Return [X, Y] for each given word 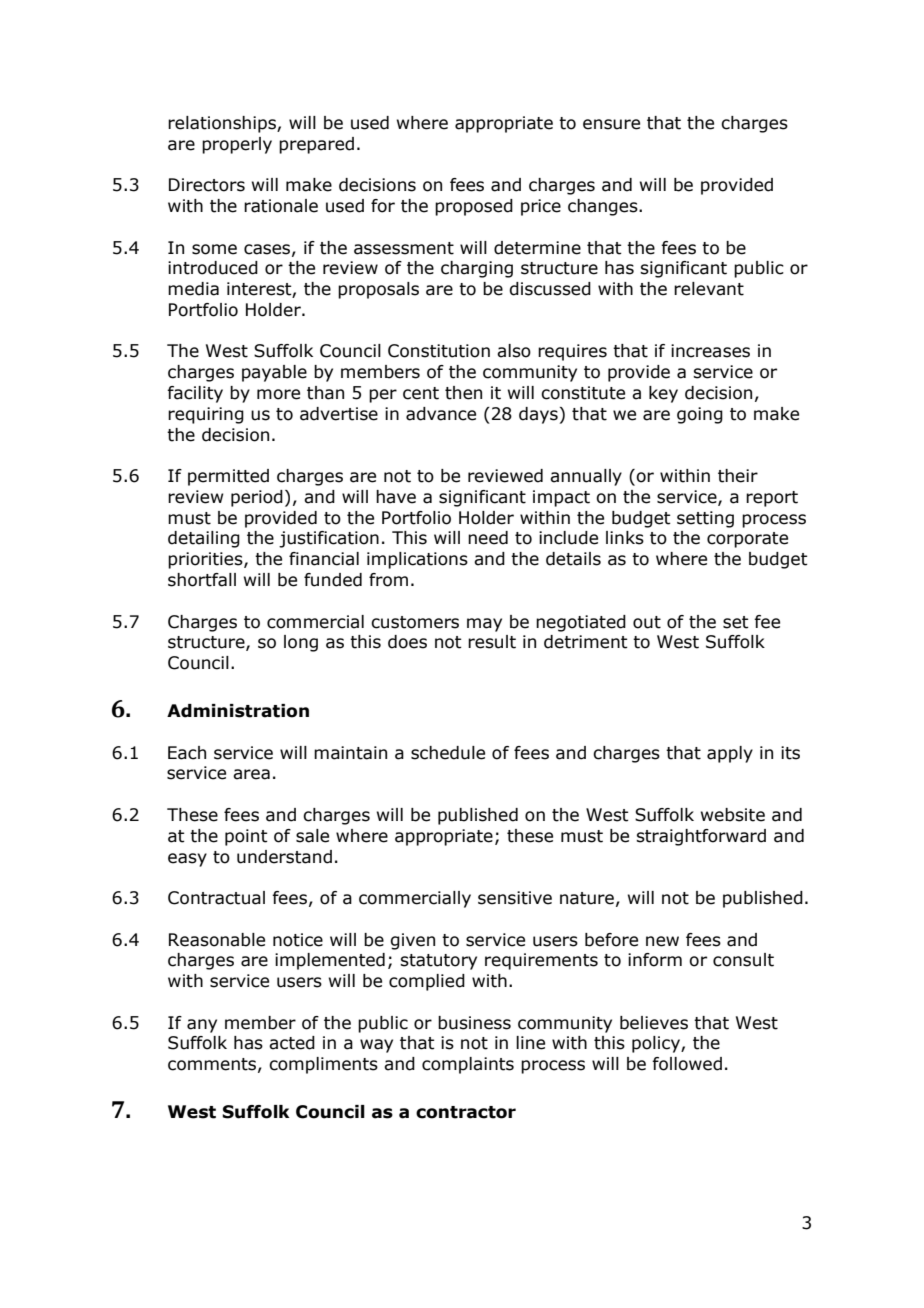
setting [705, 519]
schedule [448, 753]
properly [237, 145]
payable [274, 373]
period [257, 498]
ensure [611, 124]
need [488, 538]
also [514, 351]
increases [710, 351]
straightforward [701, 837]
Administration [238, 711]
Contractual [216, 898]
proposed [474, 207]
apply [730, 754]
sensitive [515, 898]
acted [292, 1043]
